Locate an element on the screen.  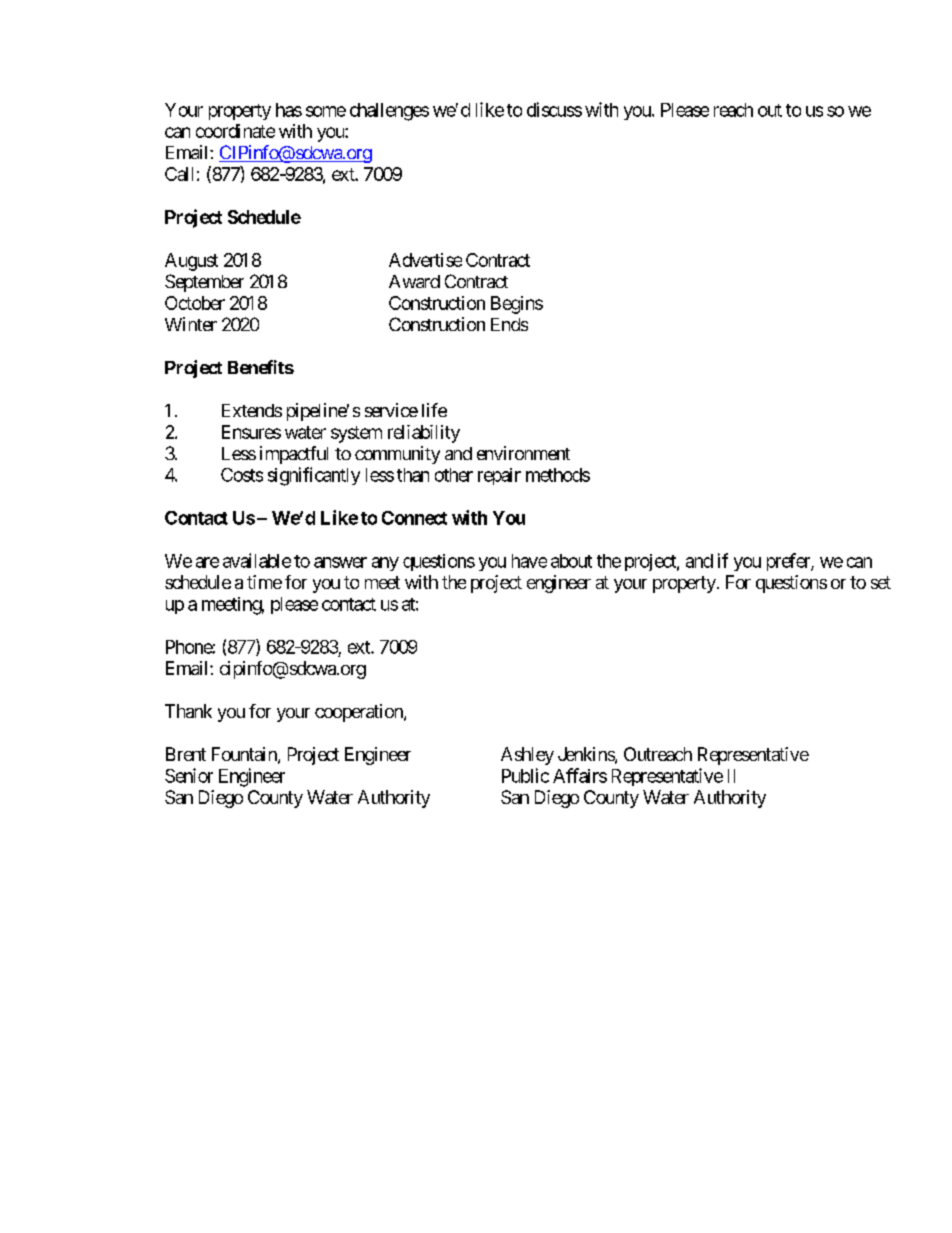
have is located at coordinates (529, 561).
